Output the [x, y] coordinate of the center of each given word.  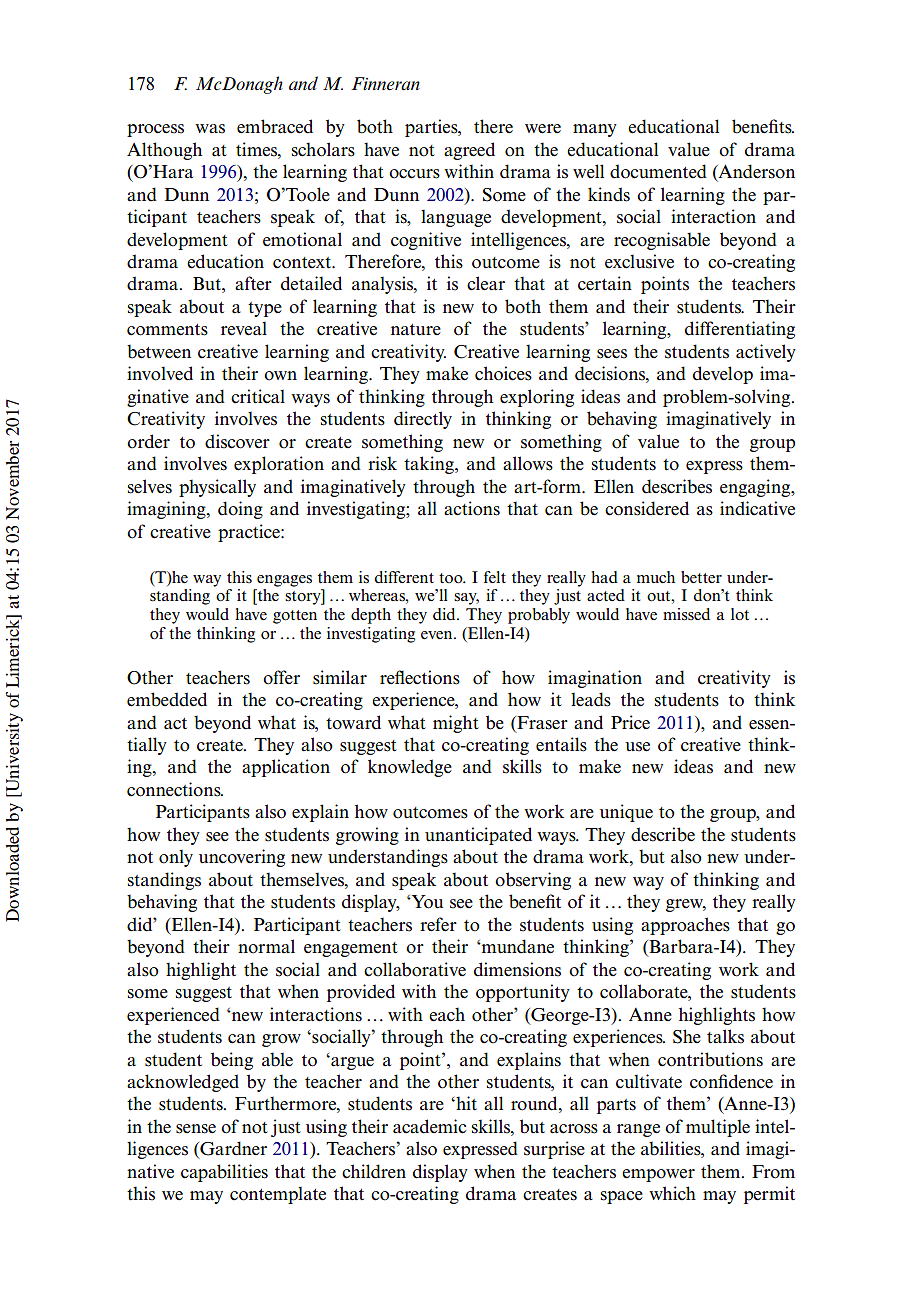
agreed [469, 151]
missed [686, 614]
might [456, 724]
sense [196, 1129]
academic [429, 1126]
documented [658, 171]
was [210, 129]
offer [281, 677]
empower [658, 1175]
